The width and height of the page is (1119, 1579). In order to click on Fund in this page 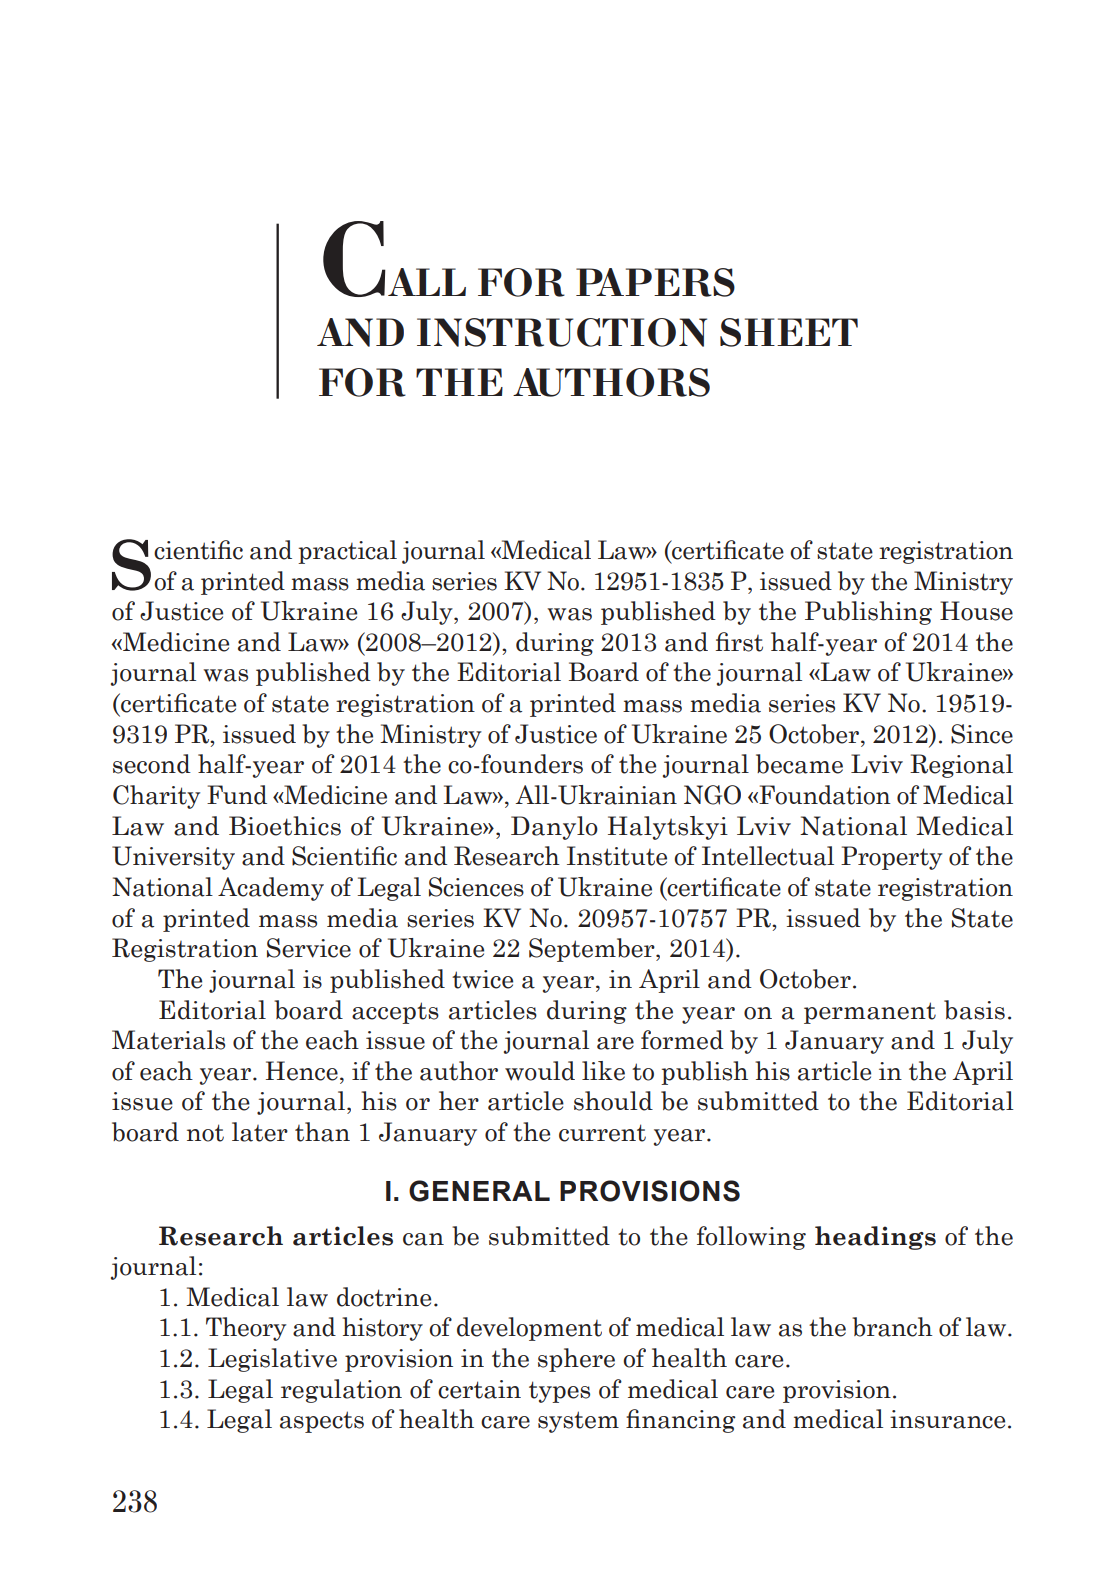, I will do `click(237, 795)`.
